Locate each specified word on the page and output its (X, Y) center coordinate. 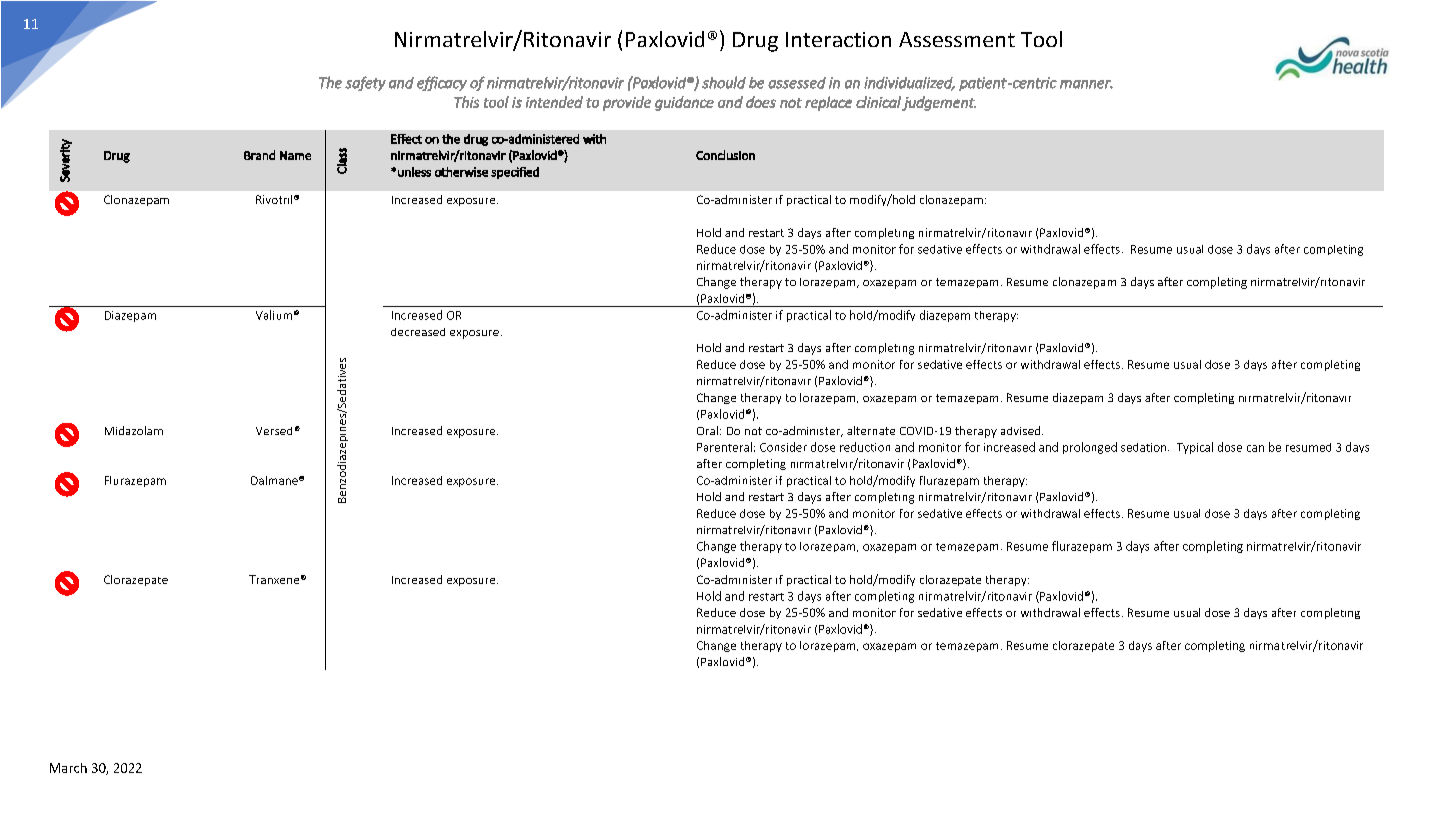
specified (515, 173)
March (68, 768)
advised (1020, 430)
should (724, 82)
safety (365, 83)
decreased (418, 332)
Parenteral (724, 447)
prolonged (1090, 448)
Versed (274, 431)
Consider (783, 447)
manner (1086, 84)
